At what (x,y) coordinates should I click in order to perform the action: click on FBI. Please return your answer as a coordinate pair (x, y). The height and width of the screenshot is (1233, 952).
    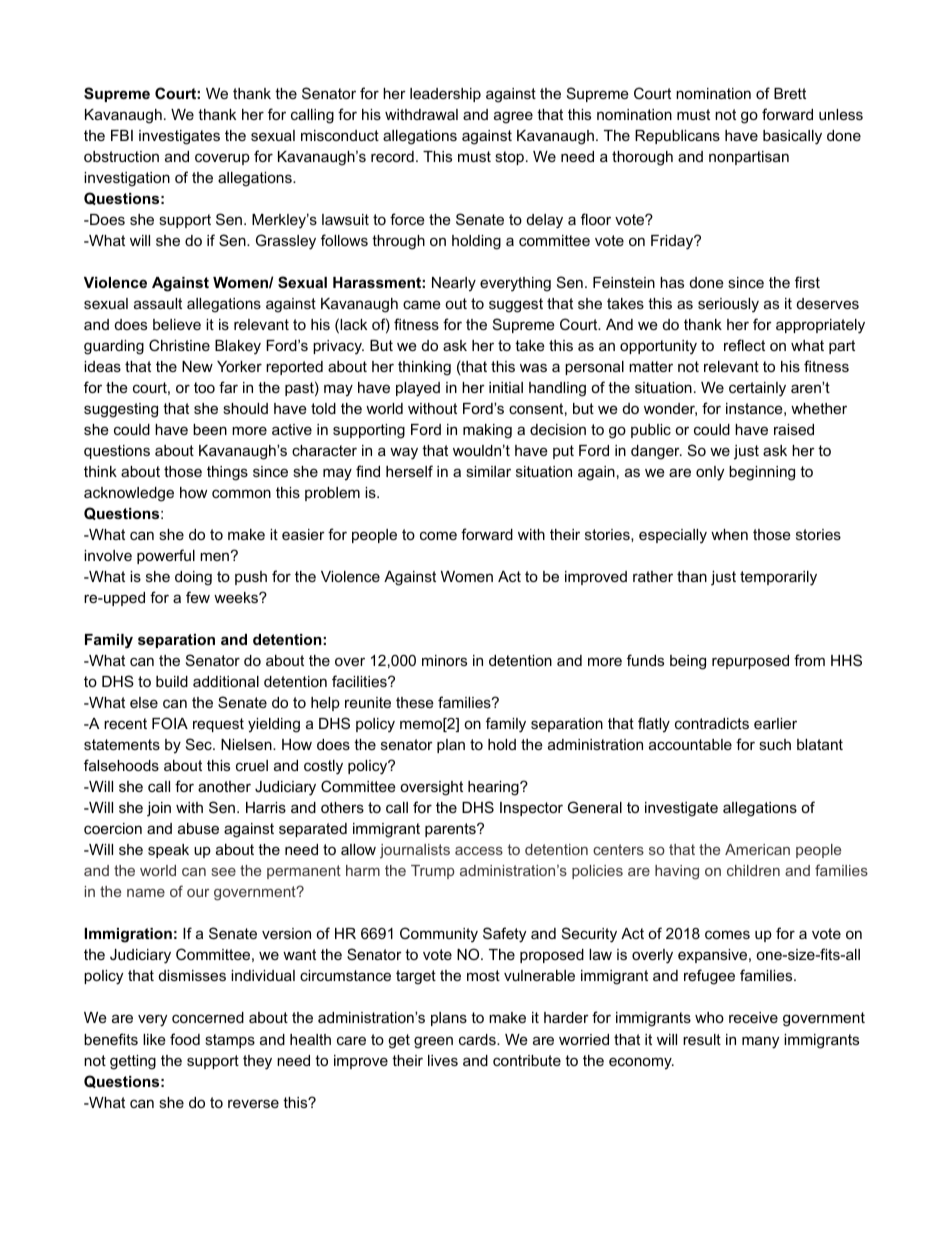
    Looking at the image, I should click on (122, 135).
